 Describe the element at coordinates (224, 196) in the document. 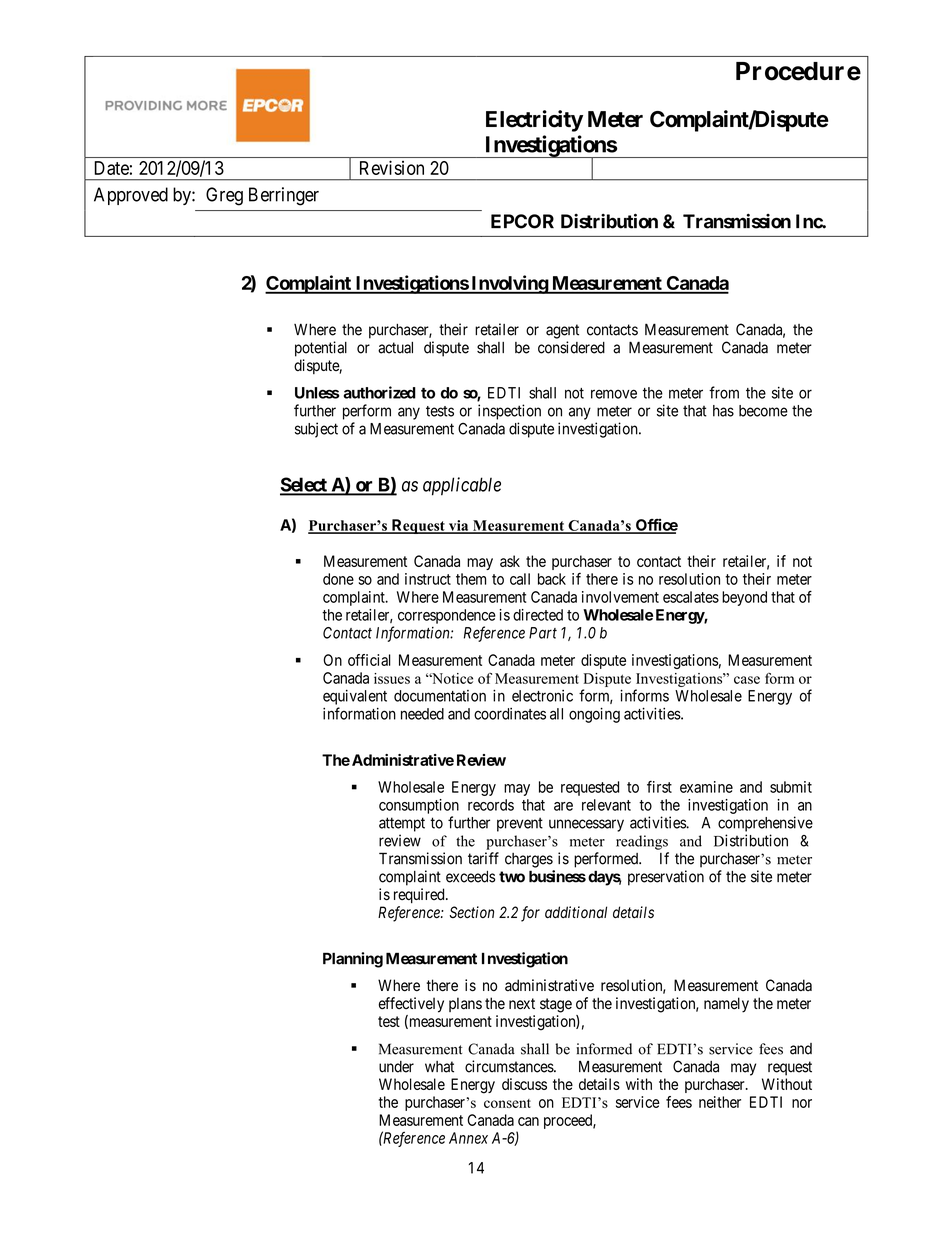

I see `Greg` at that location.
